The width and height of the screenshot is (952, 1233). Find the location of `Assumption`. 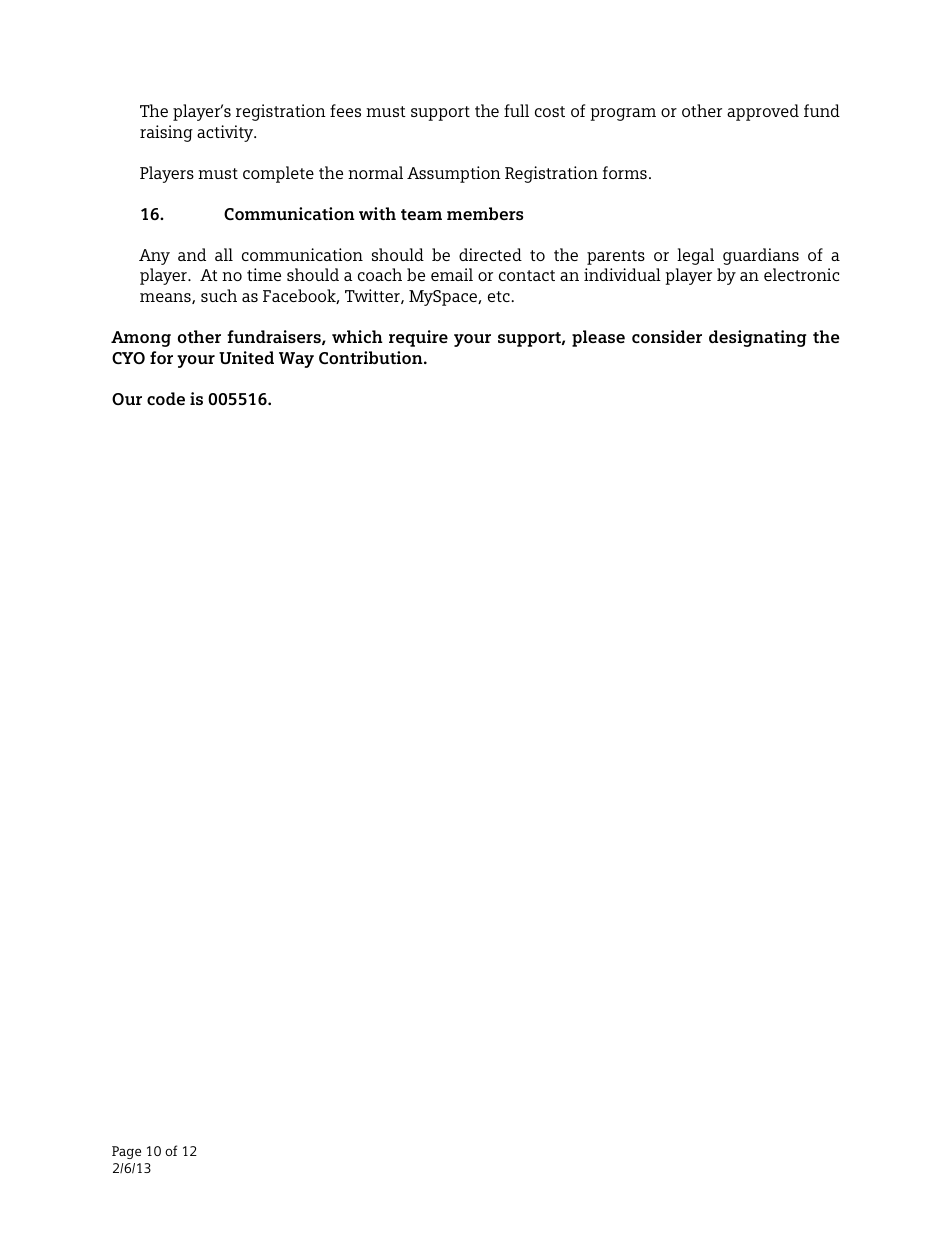

Assumption is located at coordinates (454, 174).
